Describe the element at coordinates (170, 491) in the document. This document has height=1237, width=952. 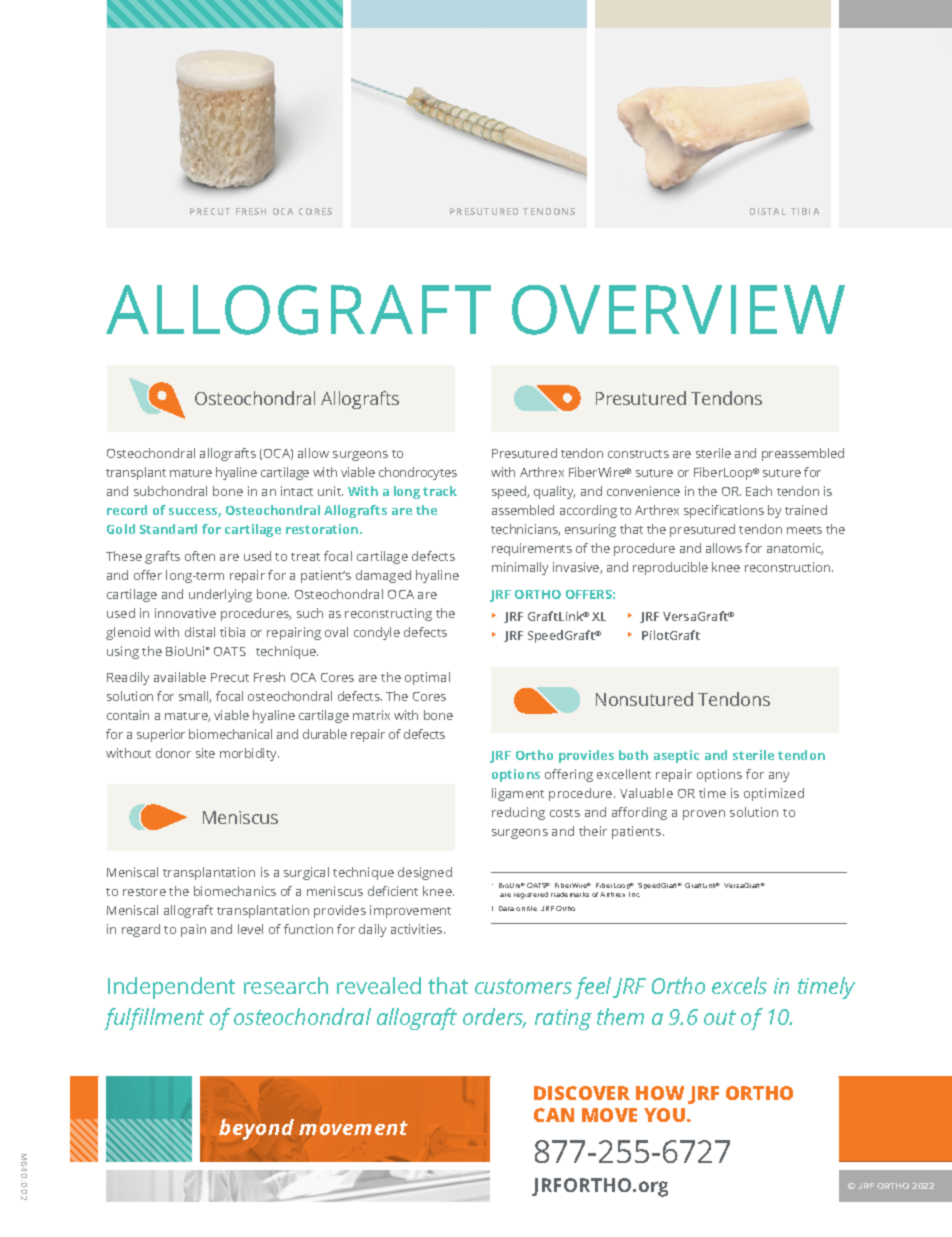
I see `subchondral` at that location.
